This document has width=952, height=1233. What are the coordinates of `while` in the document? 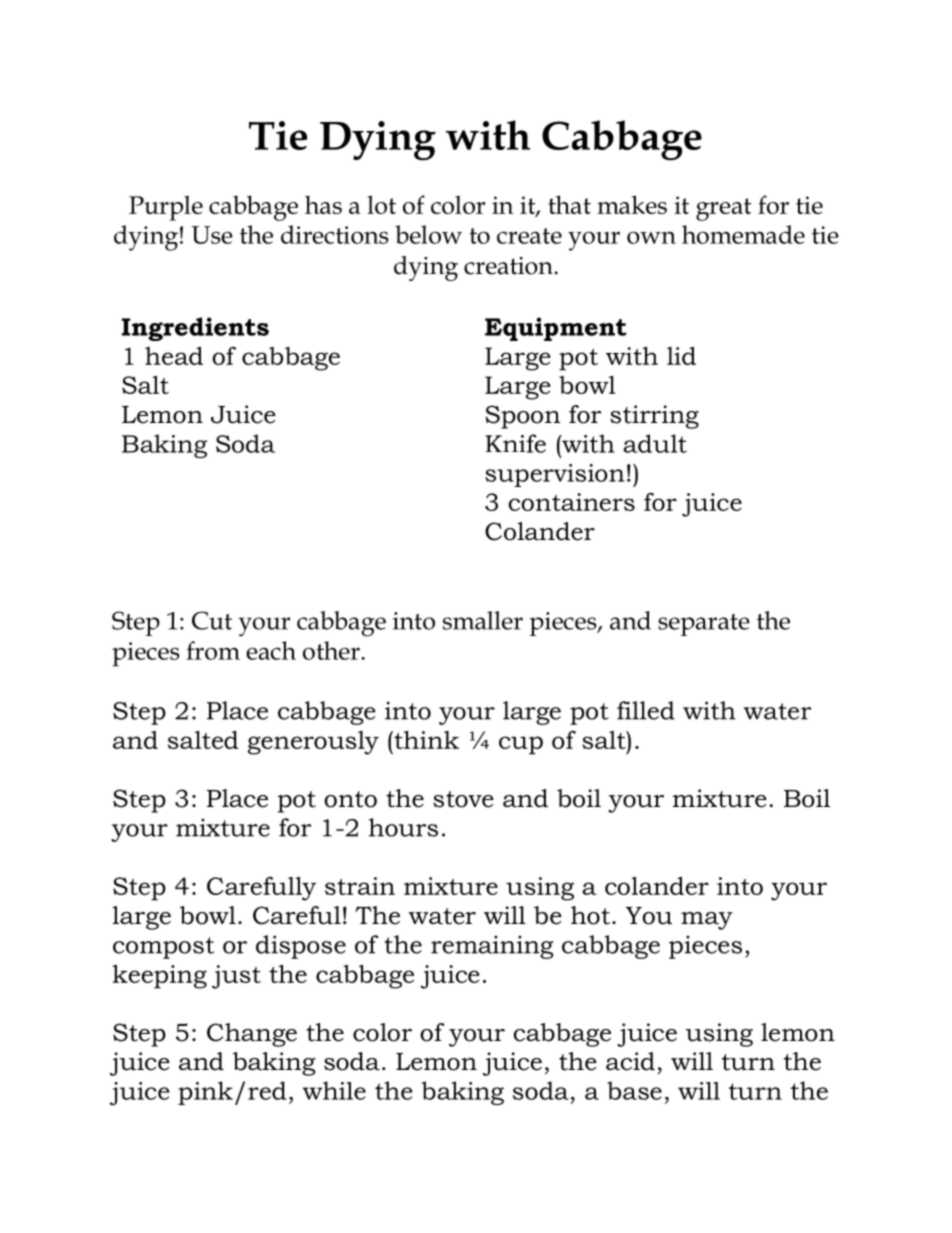 It's located at (334, 1090).
